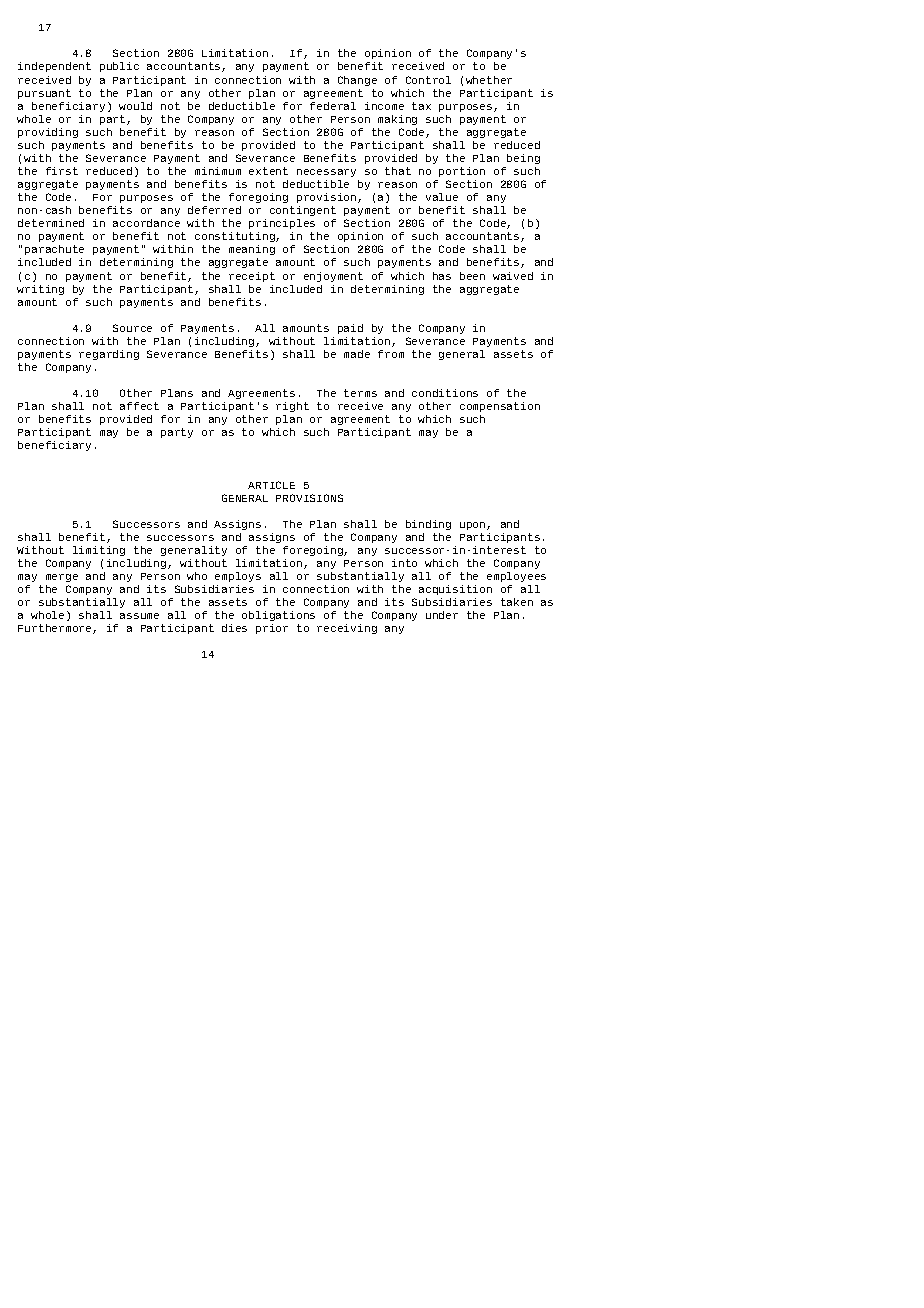 This screenshot has height=1308, width=924. What do you see at coordinates (139, 616) in the screenshot?
I see `assume` at bounding box center [139, 616].
